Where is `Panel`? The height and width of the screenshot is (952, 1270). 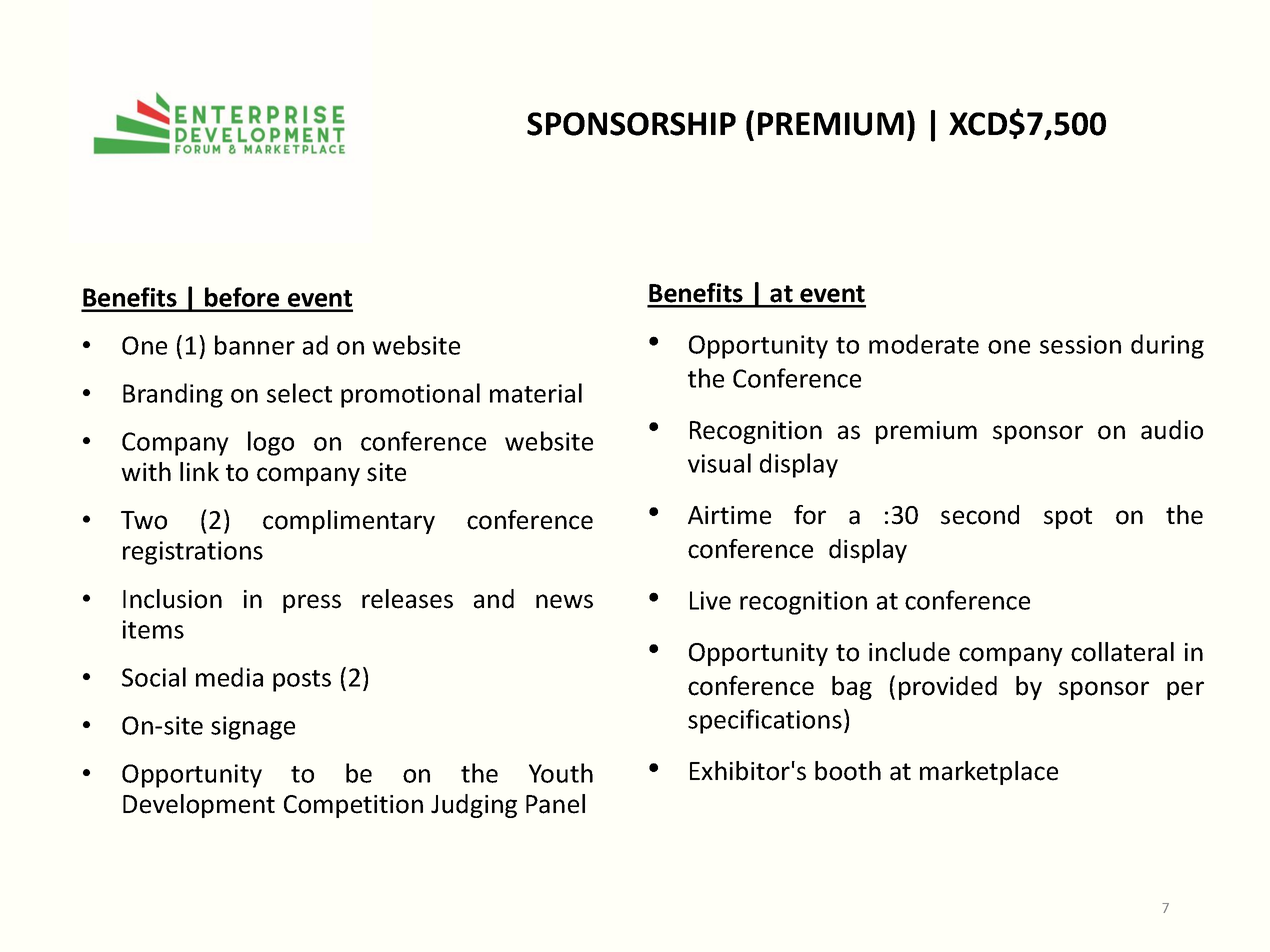
Panel is located at coordinates (555, 804).
